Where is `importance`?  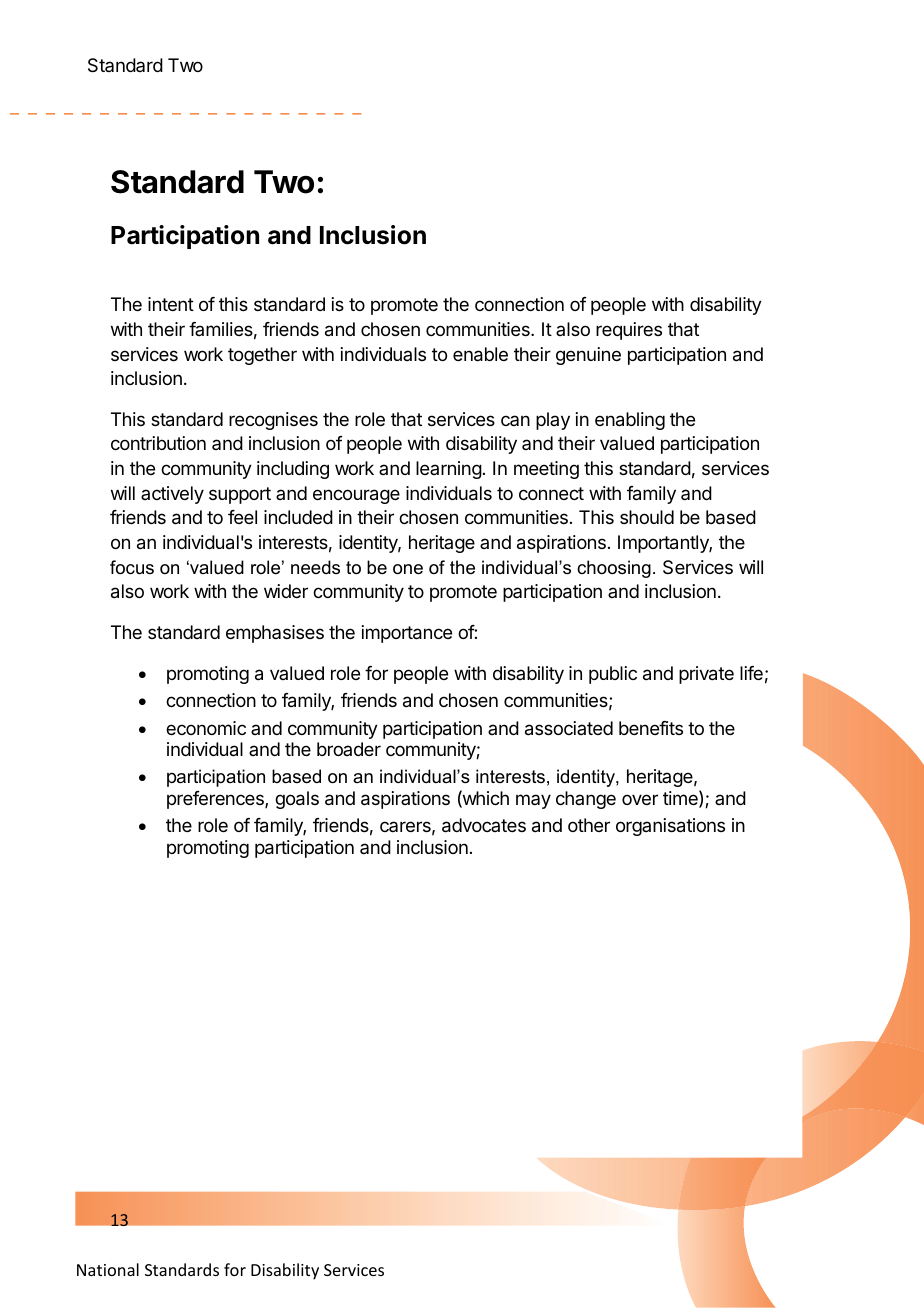
importance is located at coordinates (407, 634).
